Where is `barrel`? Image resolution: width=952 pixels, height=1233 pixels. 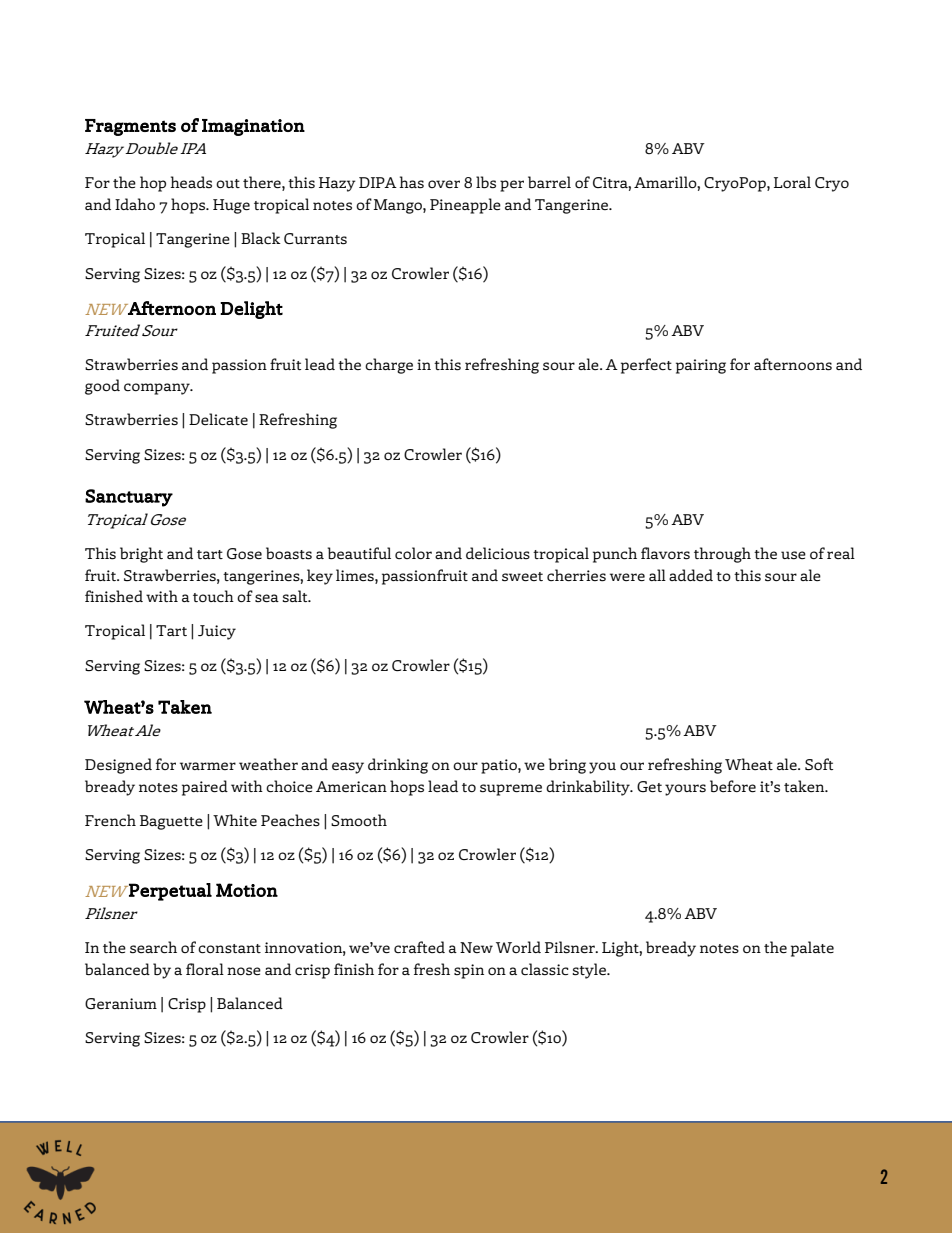 barrel is located at coordinates (549, 182).
